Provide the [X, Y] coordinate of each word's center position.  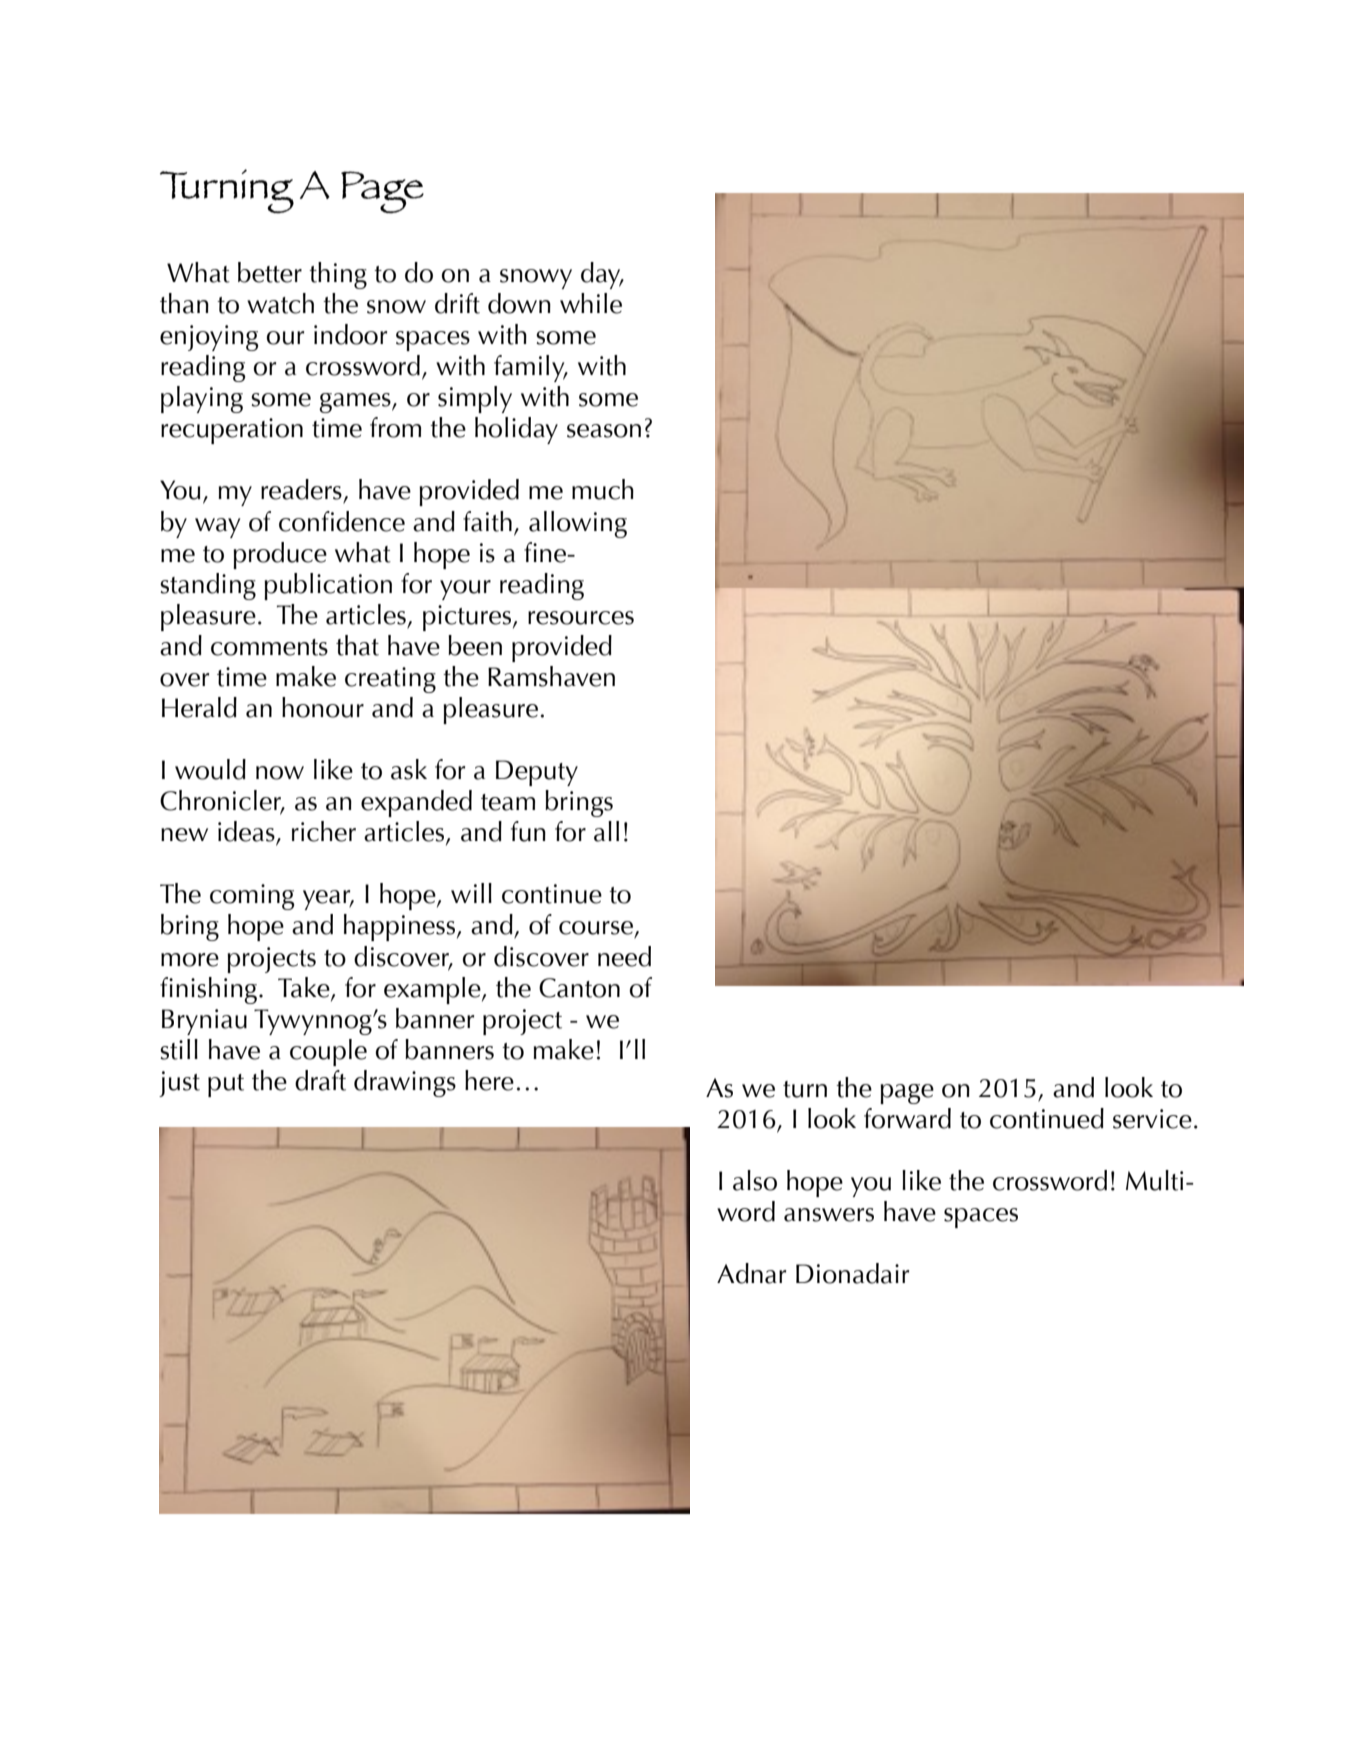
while [591, 303]
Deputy [537, 773]
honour [323, 707]
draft [320, 1080]
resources [581, 618]
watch [280, 303]
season [604, 431]
